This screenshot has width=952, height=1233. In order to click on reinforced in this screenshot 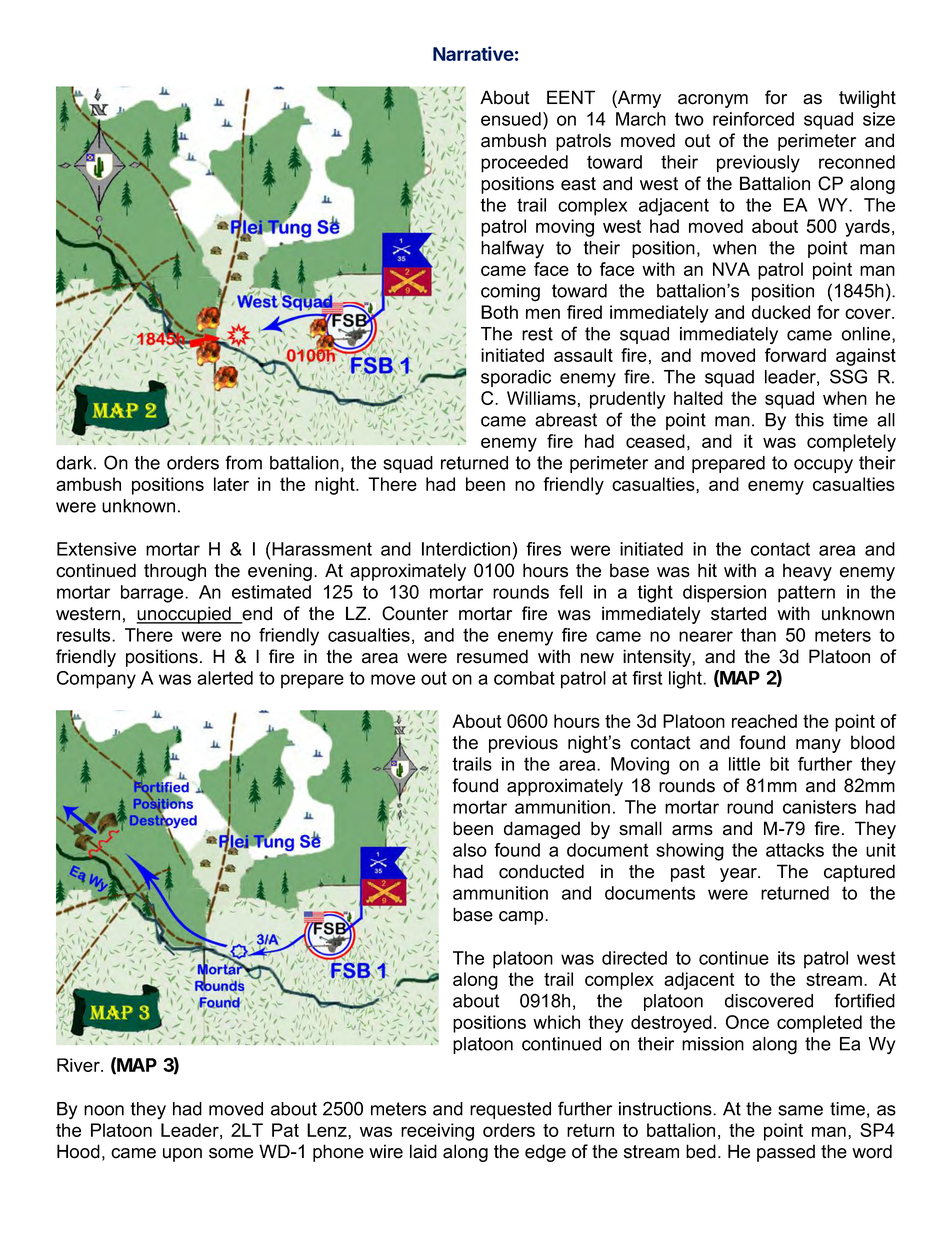, I will do `click(753, 119)`.
